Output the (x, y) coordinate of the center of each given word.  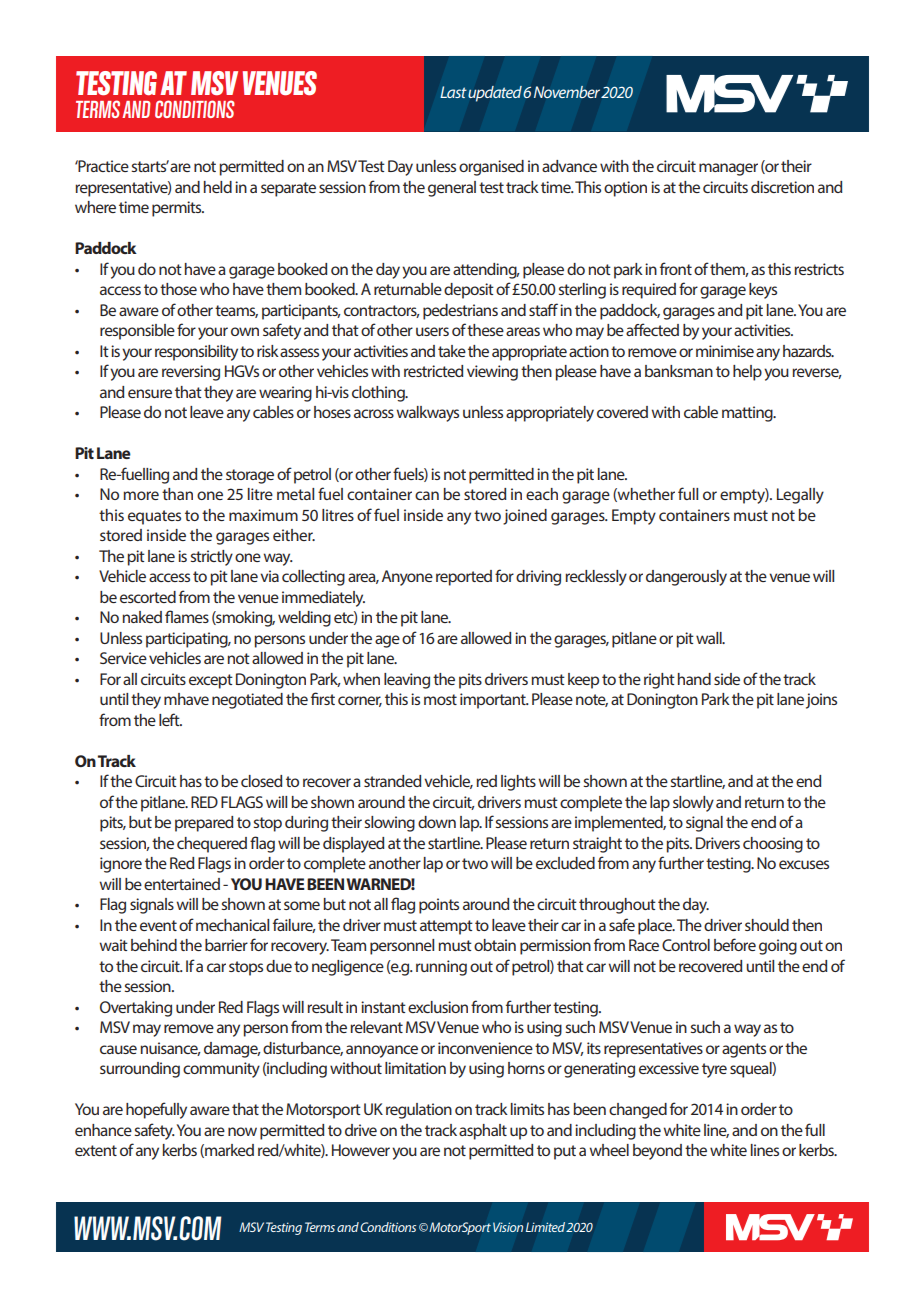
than (177, 494)
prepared (204, 824)
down (437, 822)
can (427, 495)
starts (150, 166)
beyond (657, 1152)
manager (728, 169)
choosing (773, 845)
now (242, 1131)
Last (453, 92)
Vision (508, 1227)
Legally (800, 496)
